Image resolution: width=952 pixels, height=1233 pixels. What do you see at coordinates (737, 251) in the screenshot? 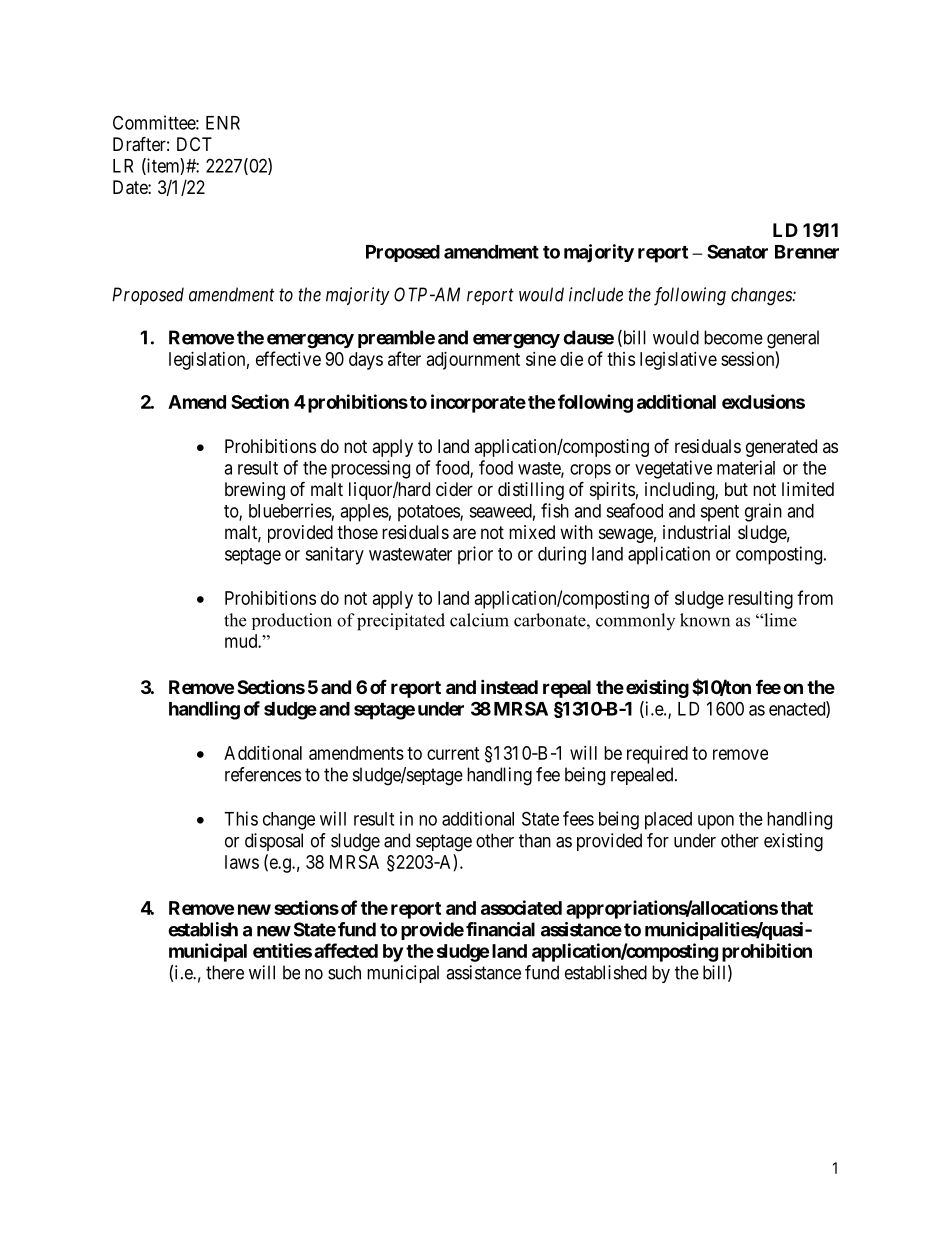
I see `Senator` at bounding box center [737, 251].
